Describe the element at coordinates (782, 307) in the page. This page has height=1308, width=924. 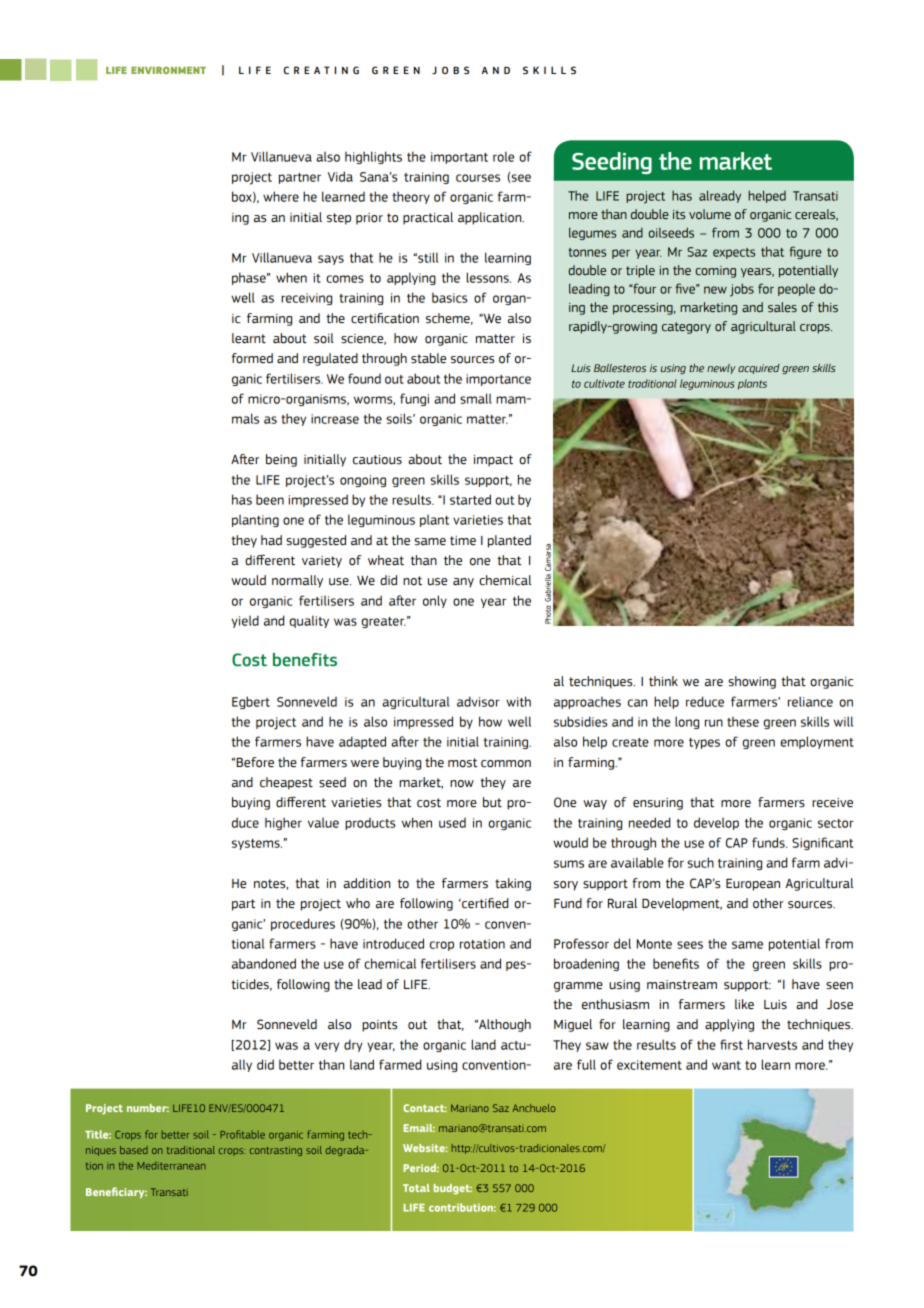
I see `sales` at that location.
